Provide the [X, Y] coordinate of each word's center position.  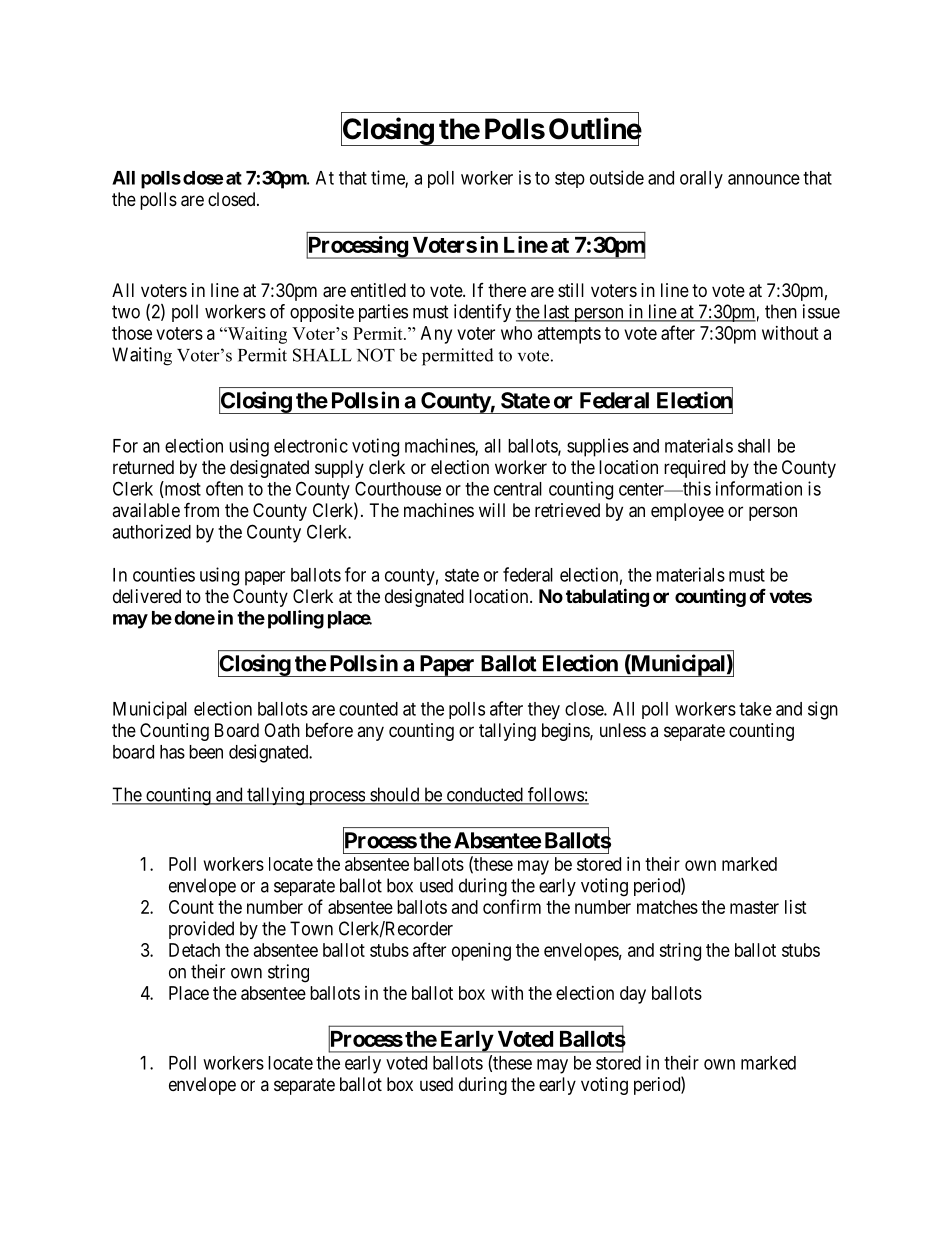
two [126, 312]
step [570, 180]
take [755, 709]
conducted [484, 795]
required [694, 469]
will [492, 510]
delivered [147, 596]
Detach [194, 950]
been [206, 752]
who [516, 333]
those [132, 333]
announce [764, 179]
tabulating [607, 597]
